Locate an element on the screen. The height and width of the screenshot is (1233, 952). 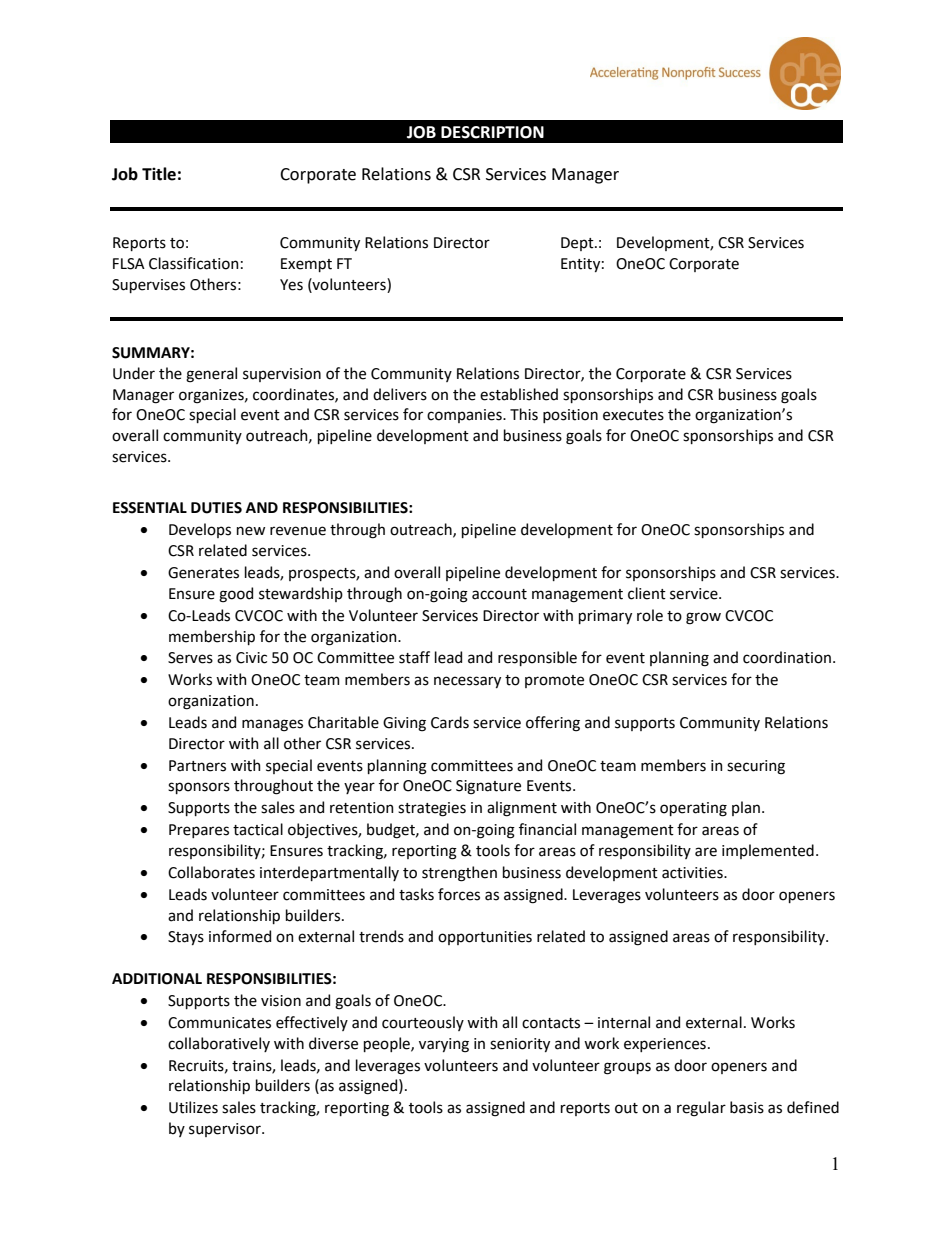
Signature is located at coordinates (488, 787).
